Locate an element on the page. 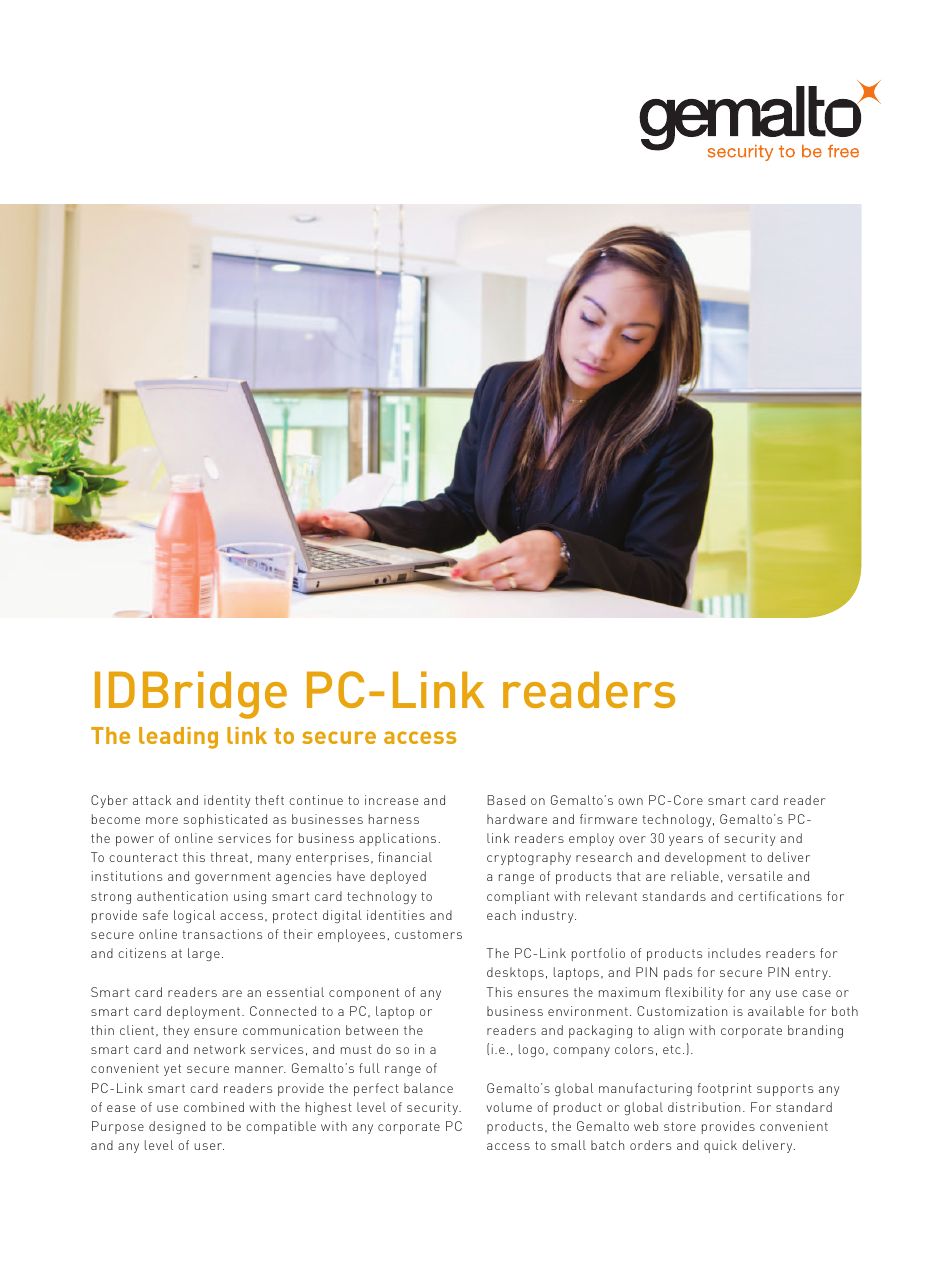 The width and height of the page is (952, 1270). Based is located at coordinates (506, 800).
